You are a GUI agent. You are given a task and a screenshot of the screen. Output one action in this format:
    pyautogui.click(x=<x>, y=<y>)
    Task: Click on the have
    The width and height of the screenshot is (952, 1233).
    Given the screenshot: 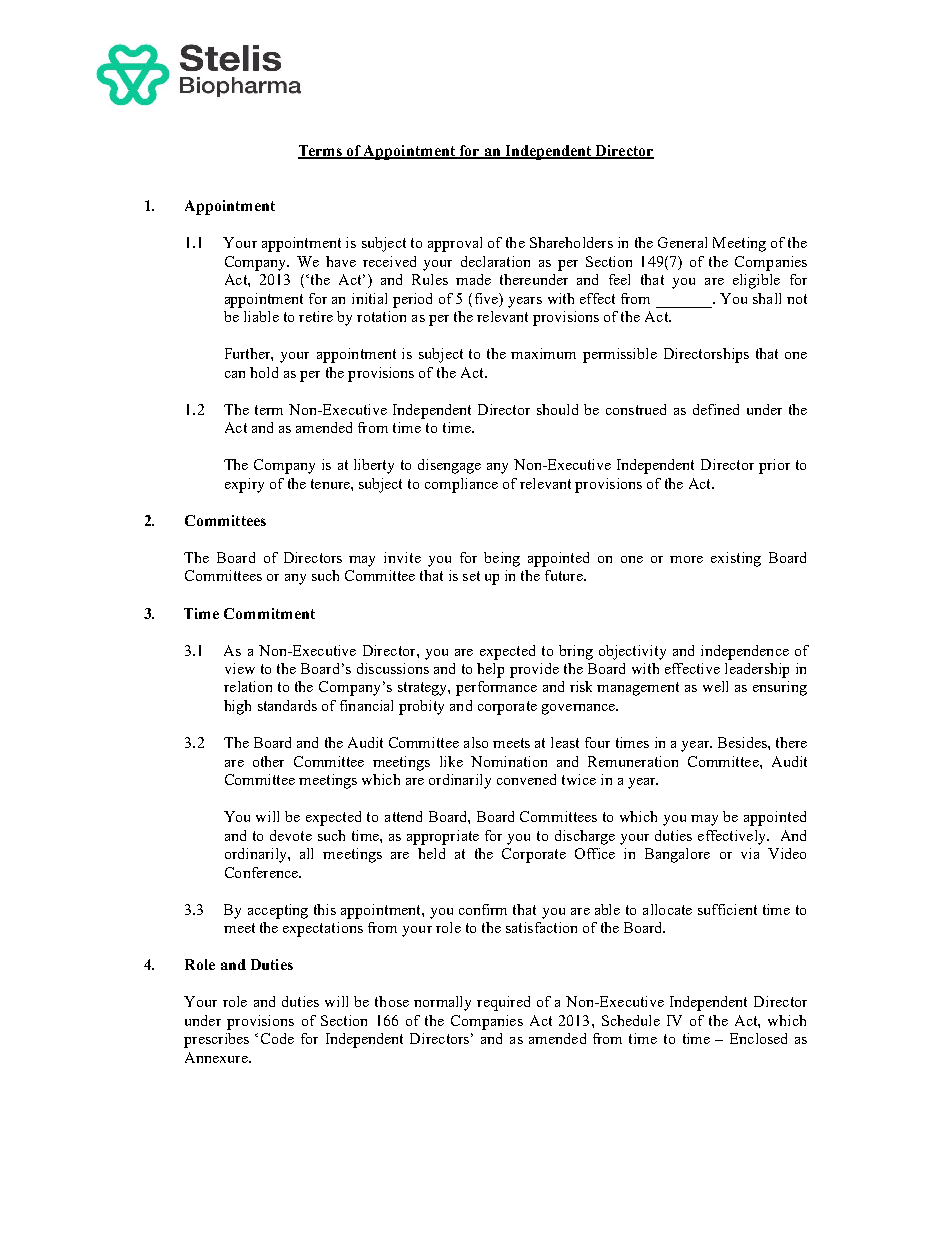 What is the action you would take?
    pyautogui.click(x=341, y=261)
